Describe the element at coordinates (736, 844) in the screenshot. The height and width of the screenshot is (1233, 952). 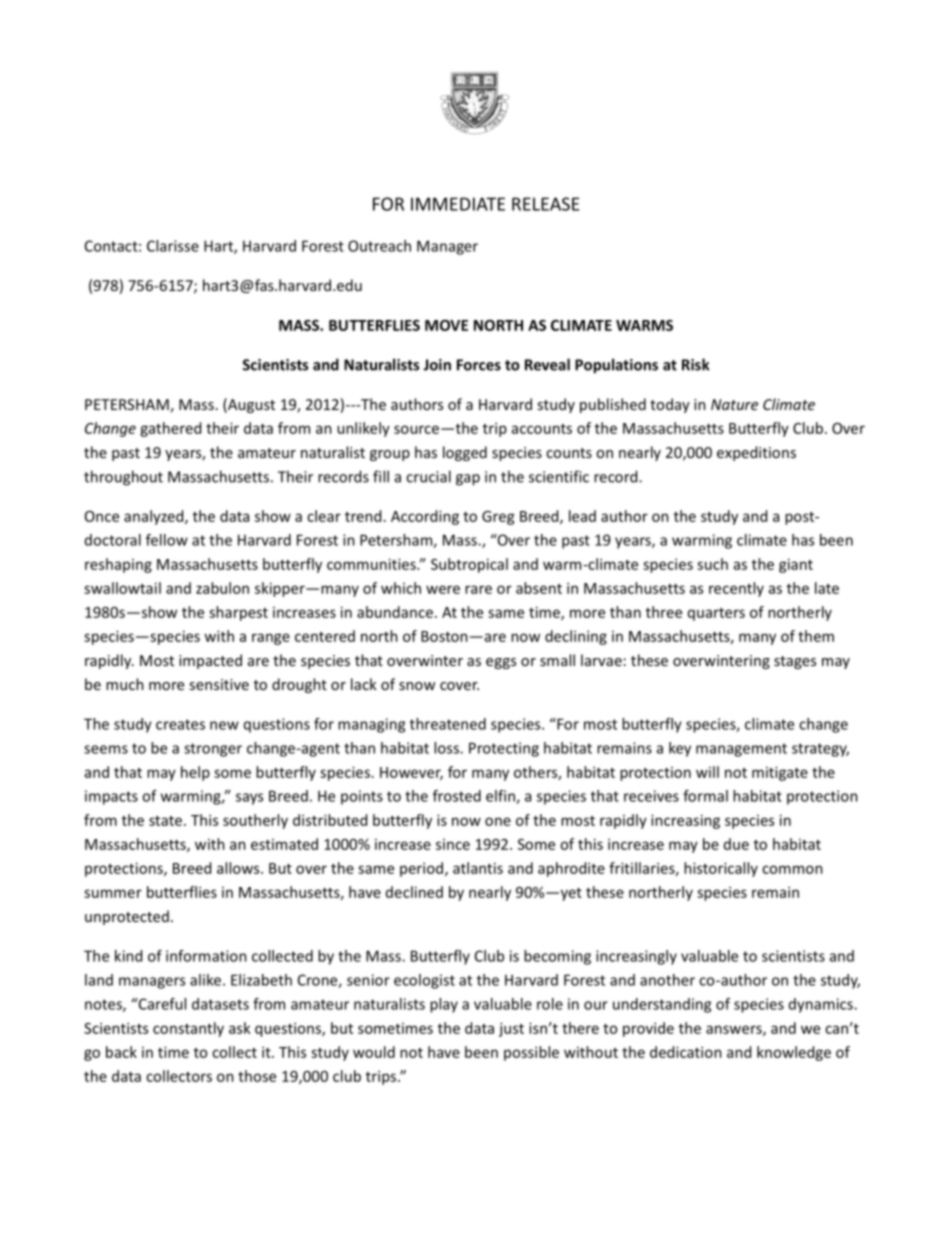
I see `due` at that location.
